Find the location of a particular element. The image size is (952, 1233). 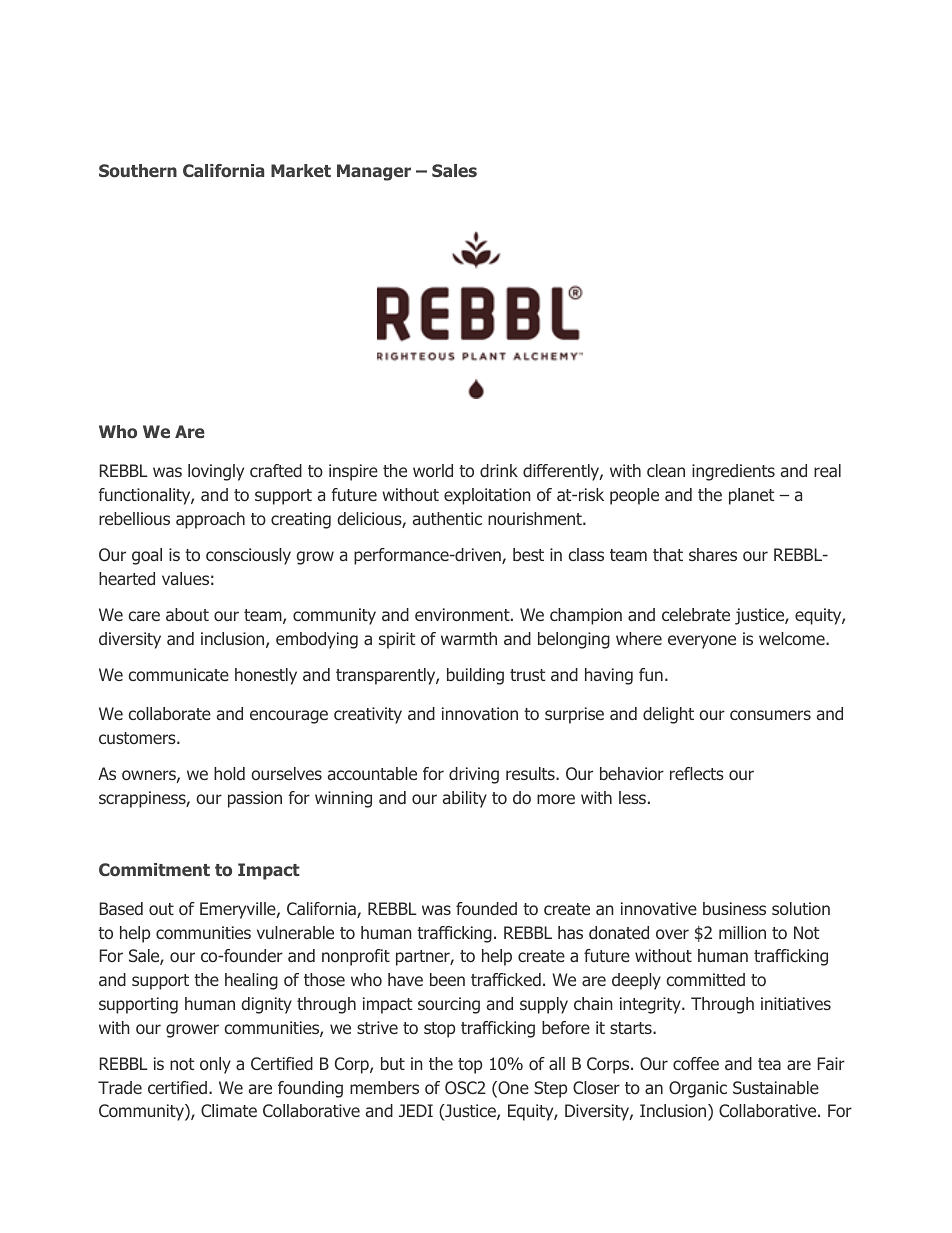

Manager is located at coordinates (374, 172).
